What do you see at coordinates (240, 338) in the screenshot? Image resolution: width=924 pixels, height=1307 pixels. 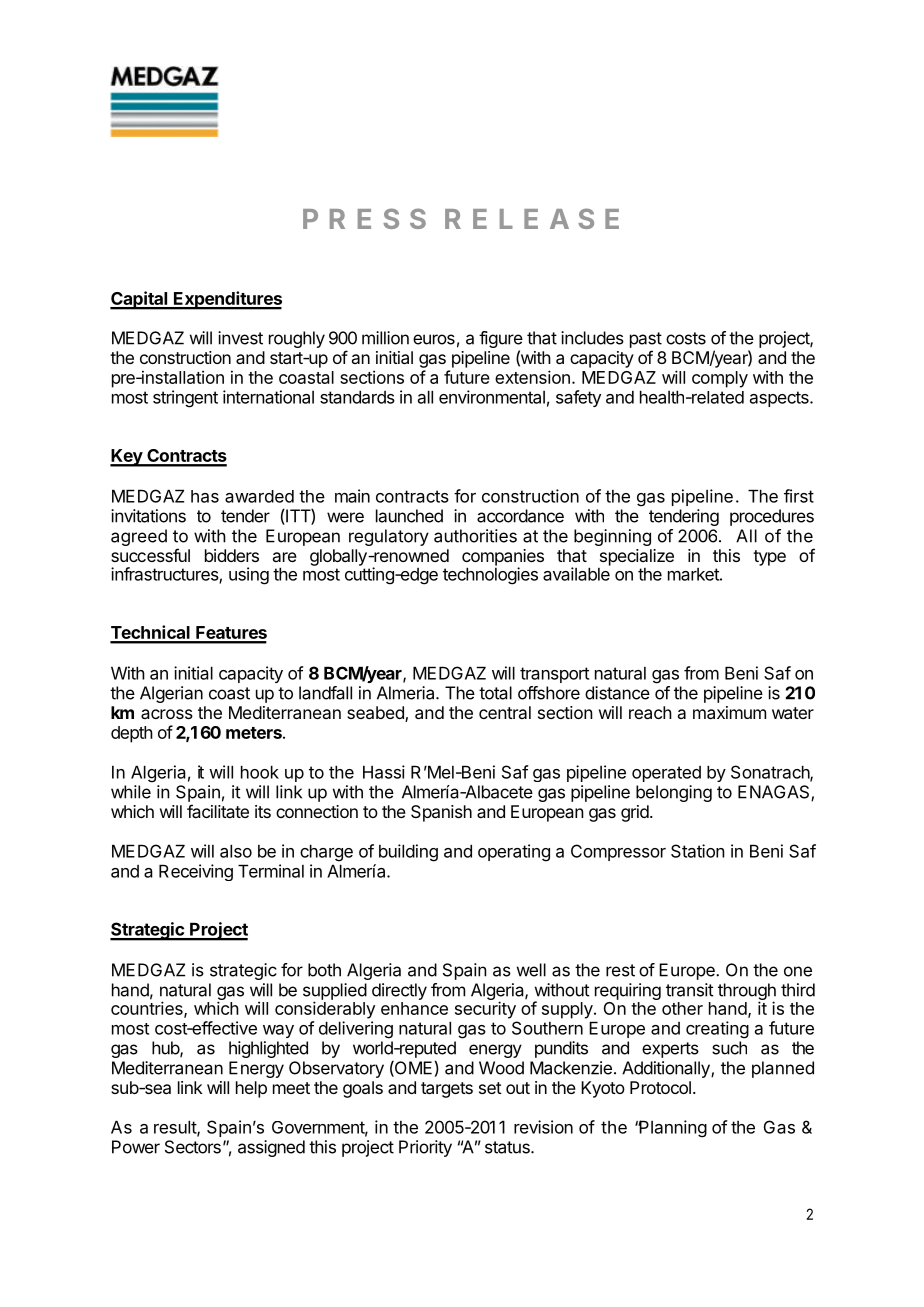 I see `invest` at bounding box center [240, 338].
